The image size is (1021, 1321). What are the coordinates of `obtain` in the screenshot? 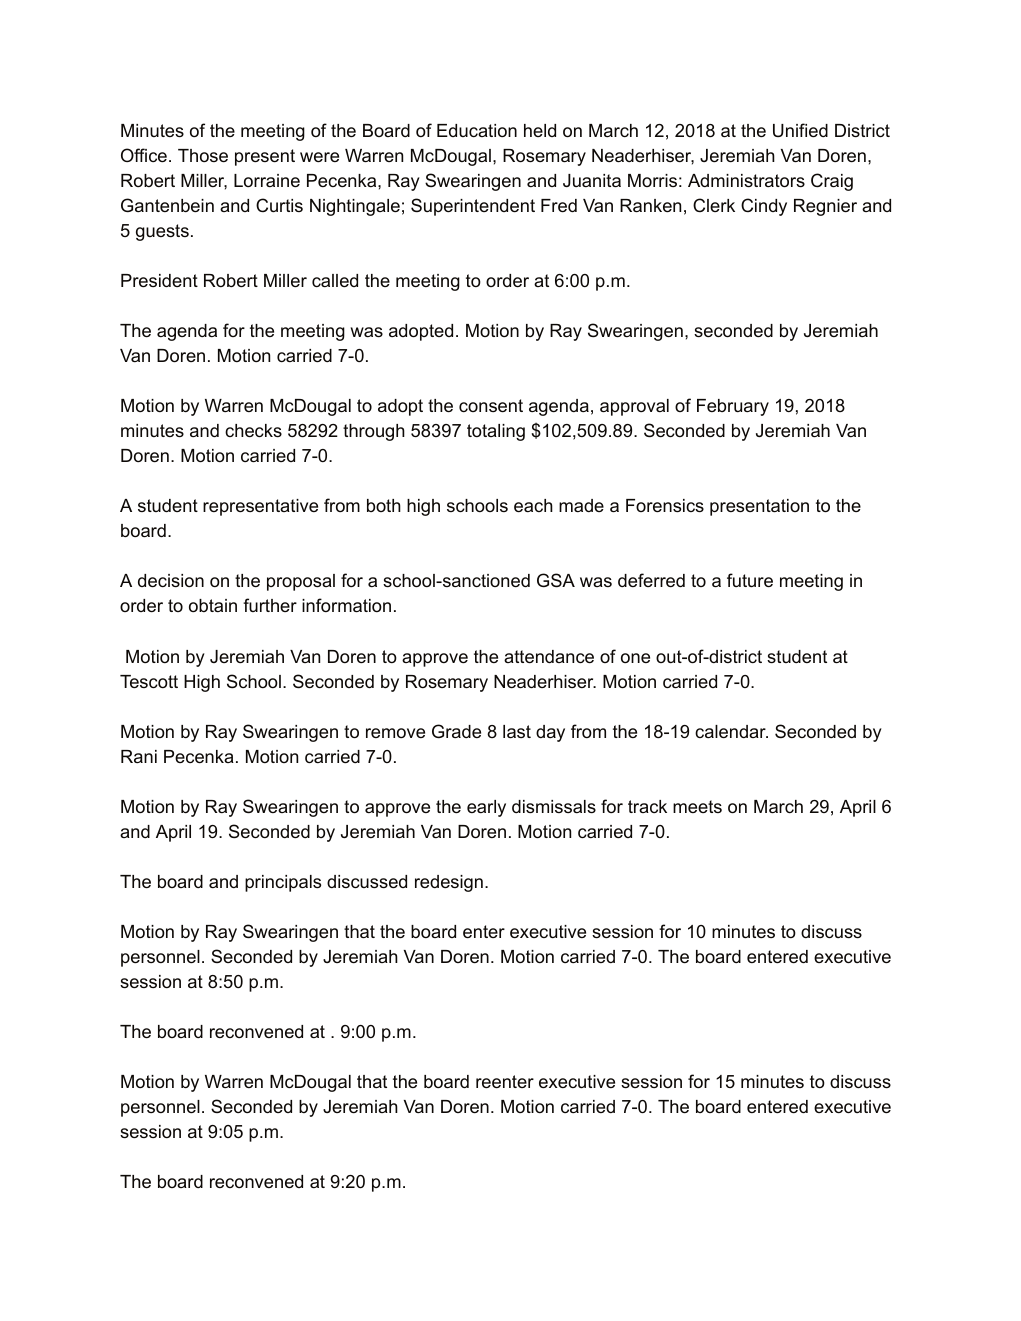 It's located at (213, 605).
